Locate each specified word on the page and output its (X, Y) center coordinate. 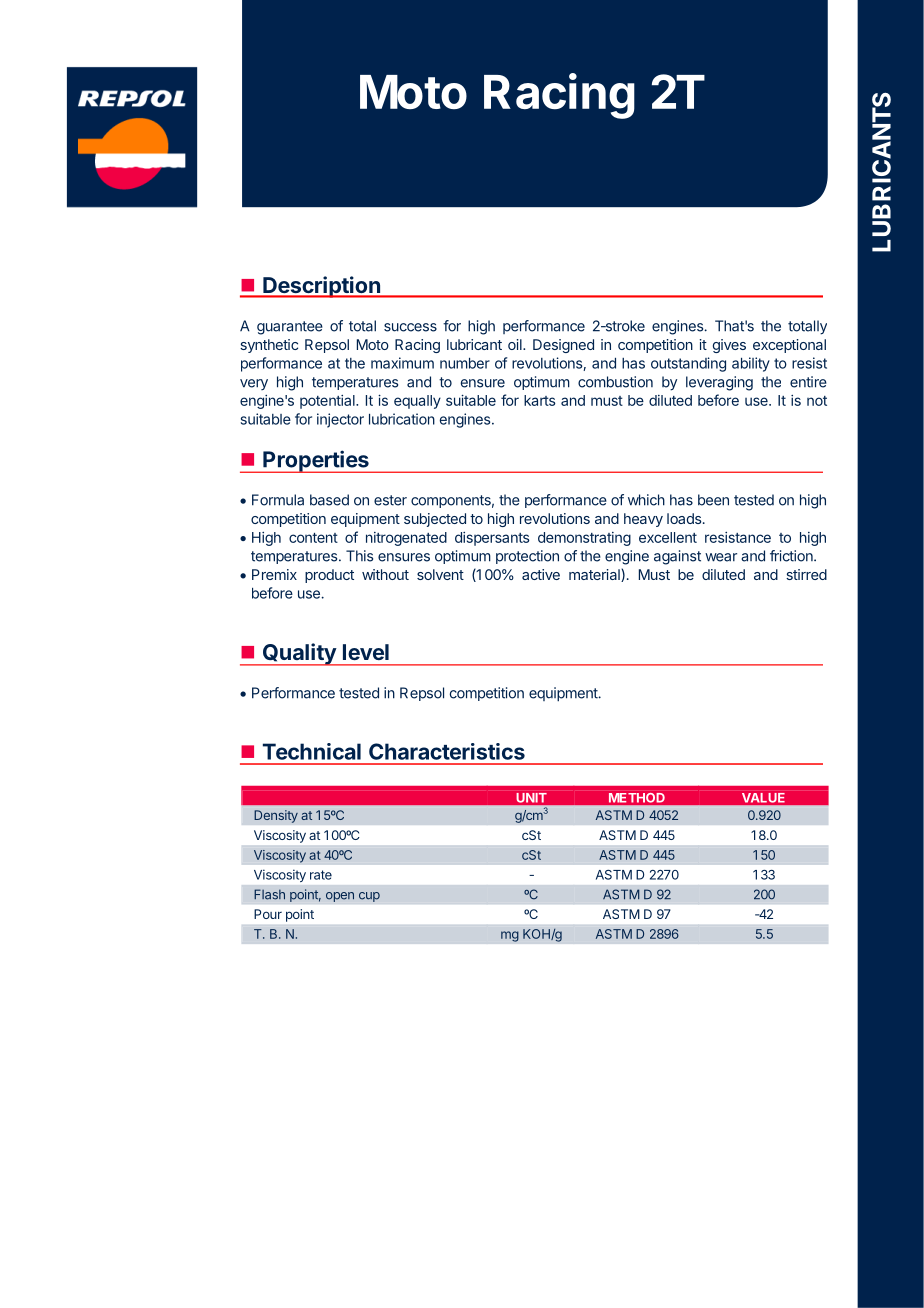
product (329, 576)
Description (321, 287)
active (541, 574)
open (340, 897)
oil (516, 344)
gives (729, 346)
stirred (806, 574)
